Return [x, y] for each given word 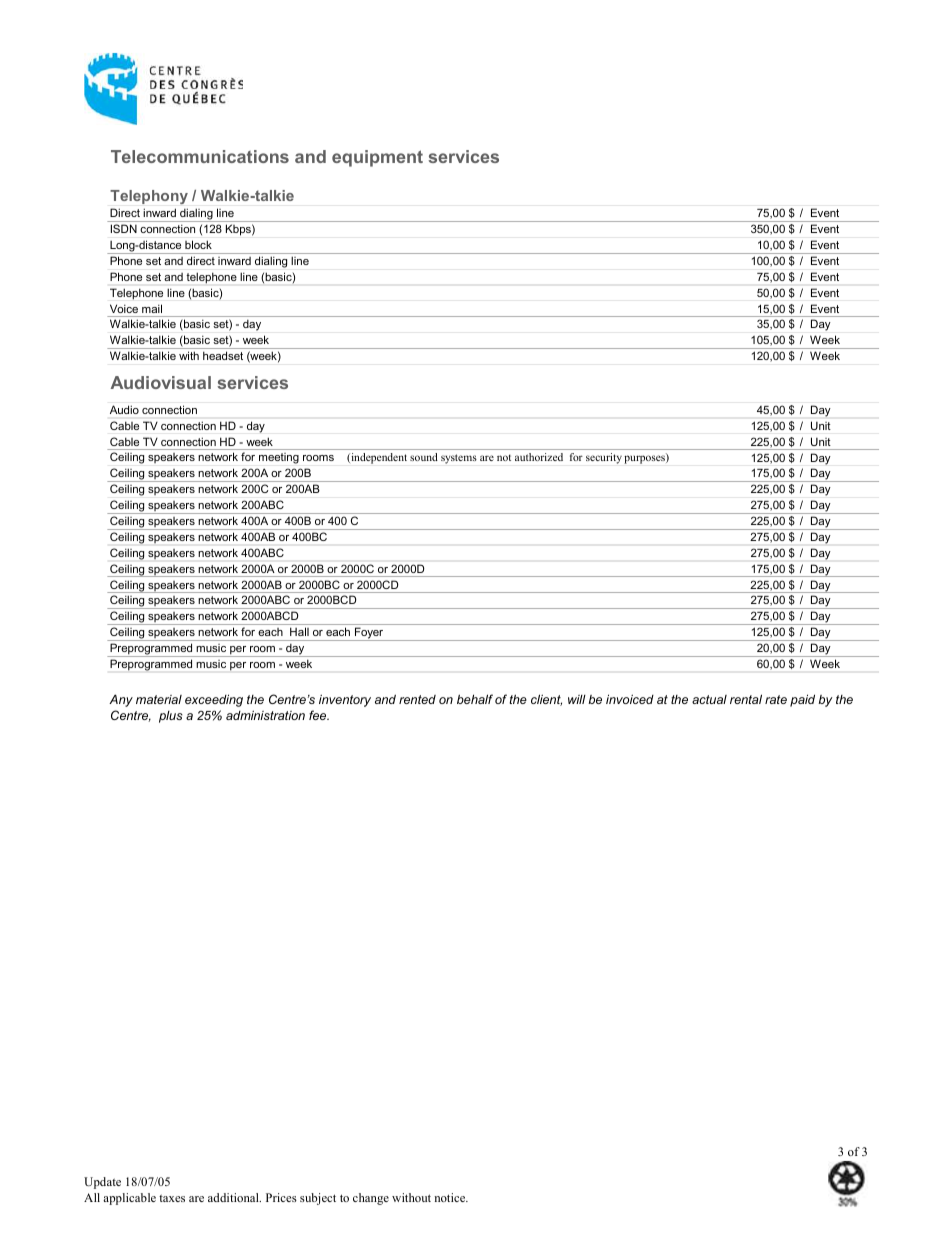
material [159, 699]
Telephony [149, 197]
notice [451, 1197]
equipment [377, 158]
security [604, 458]
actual [709, 699]
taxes [172, 1198]
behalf [475, 699]
